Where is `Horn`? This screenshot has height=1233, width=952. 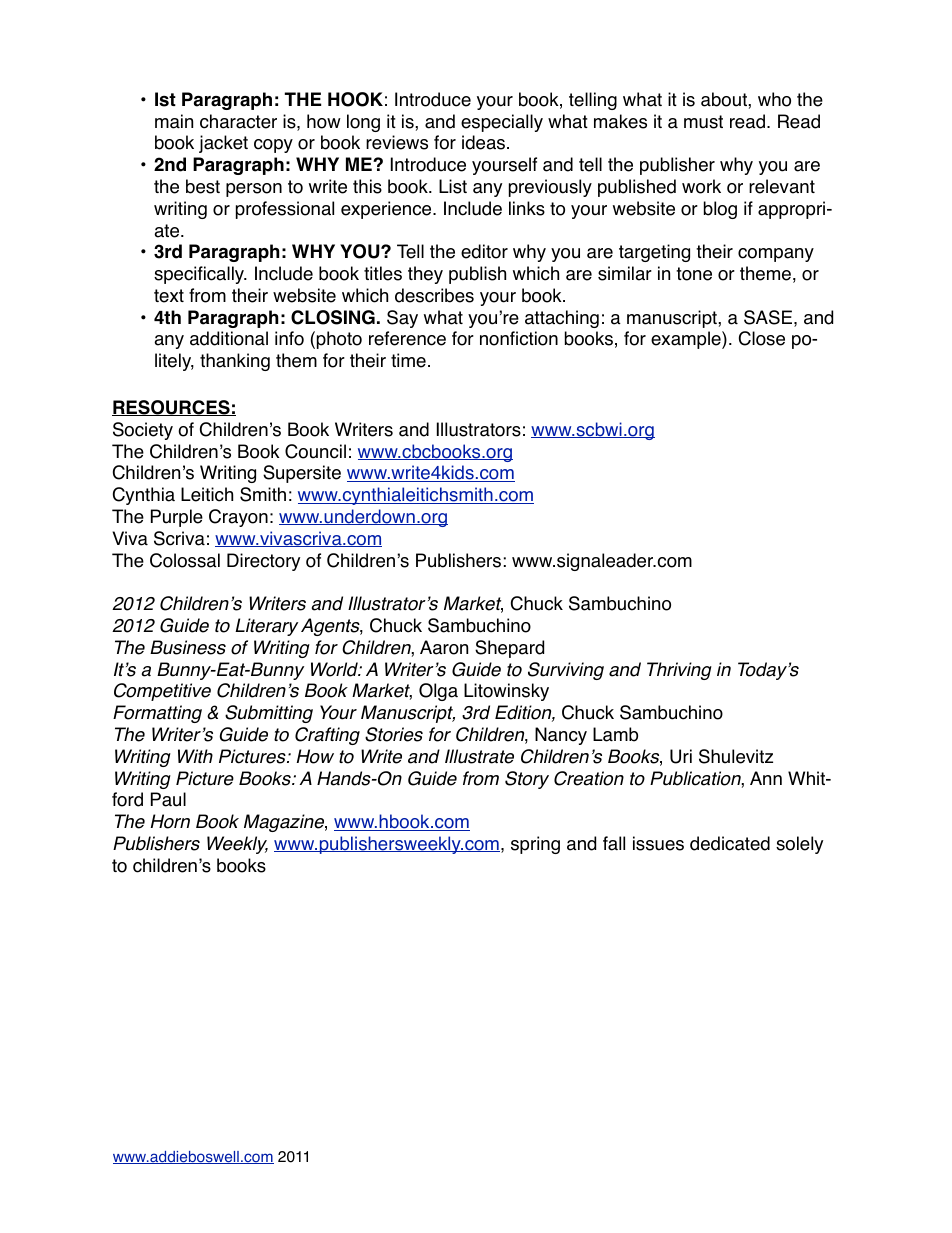
Horn is located at coordinates (170, 821).
